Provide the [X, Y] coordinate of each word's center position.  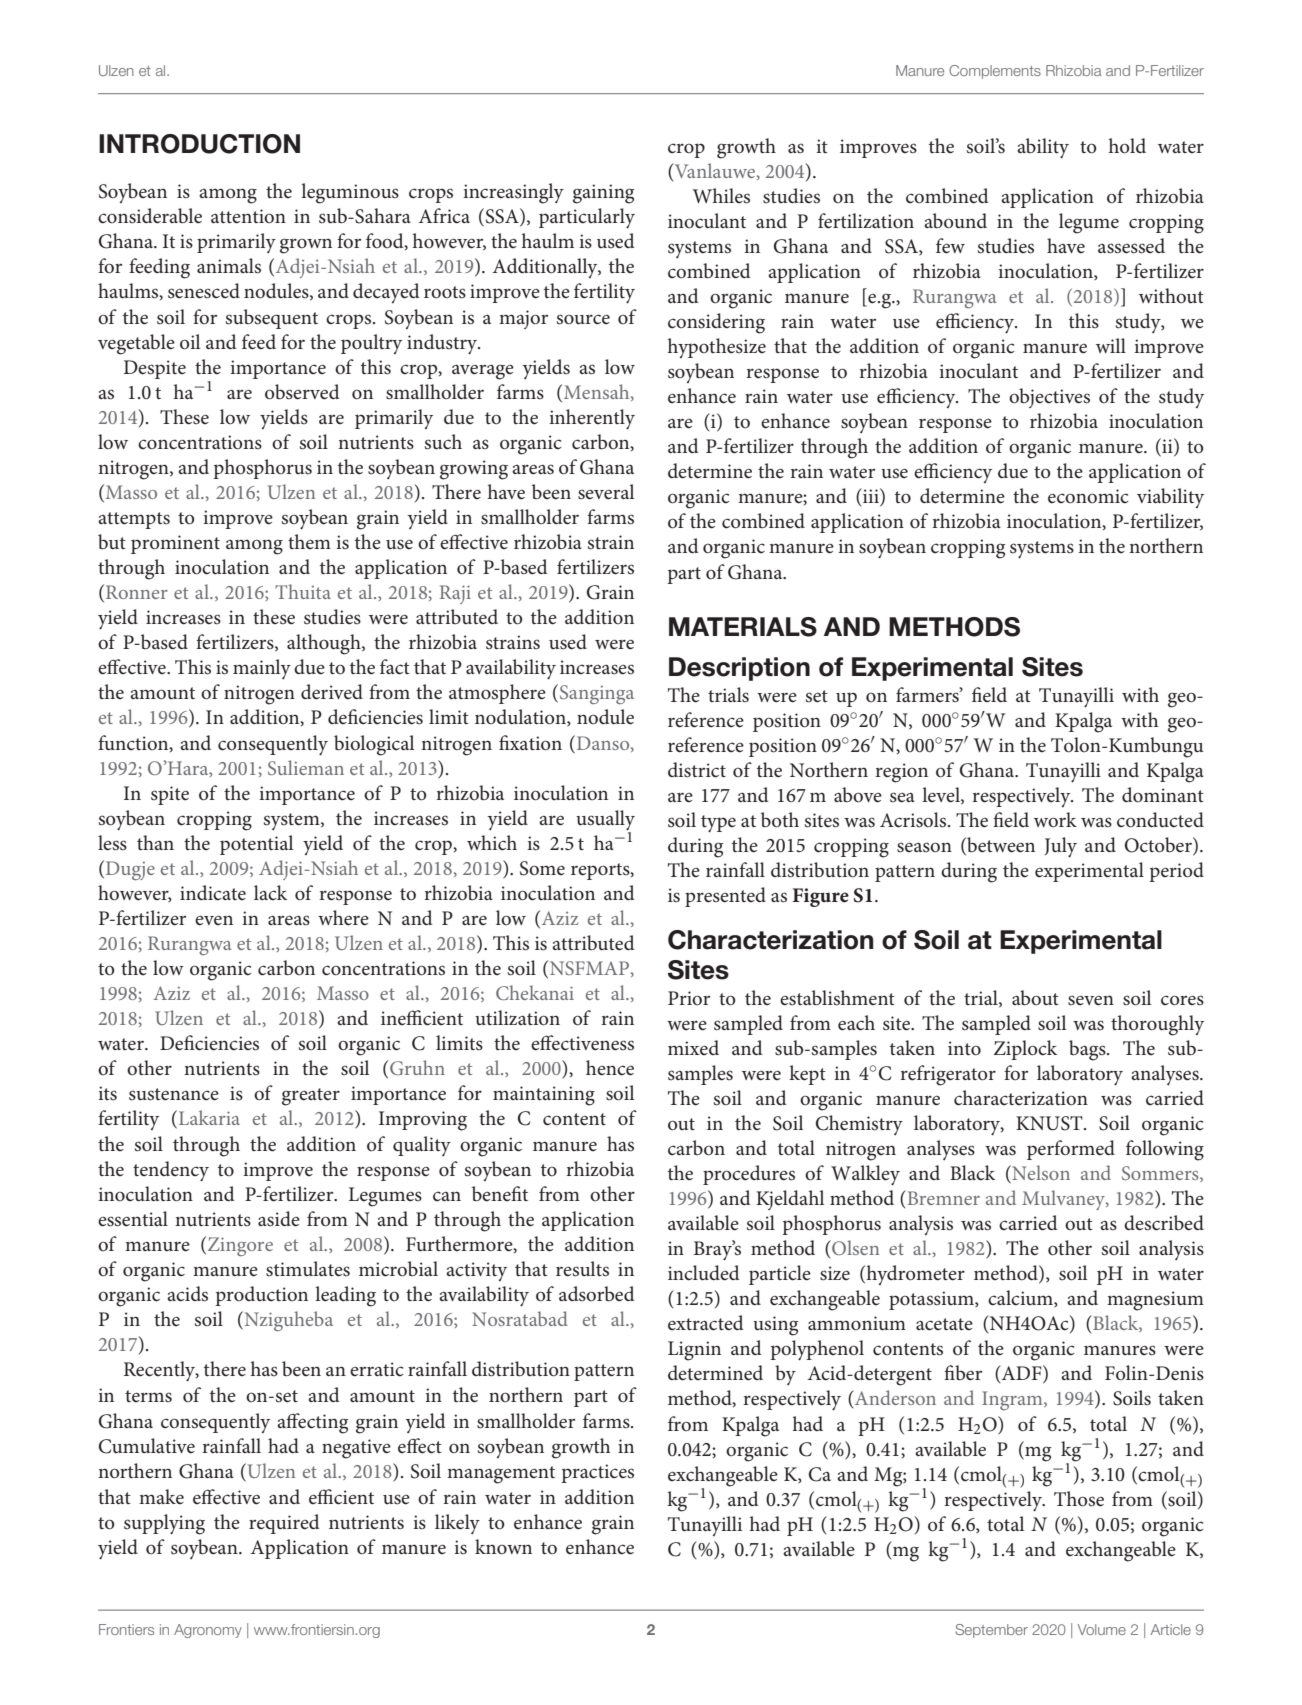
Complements [995, 72]
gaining [603, 194]
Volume [1102, 1629]
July [1061, 847]
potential [256, 845]
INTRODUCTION [199, 144]
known [503, 1547]
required [284, 1524]
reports [601, 871]
